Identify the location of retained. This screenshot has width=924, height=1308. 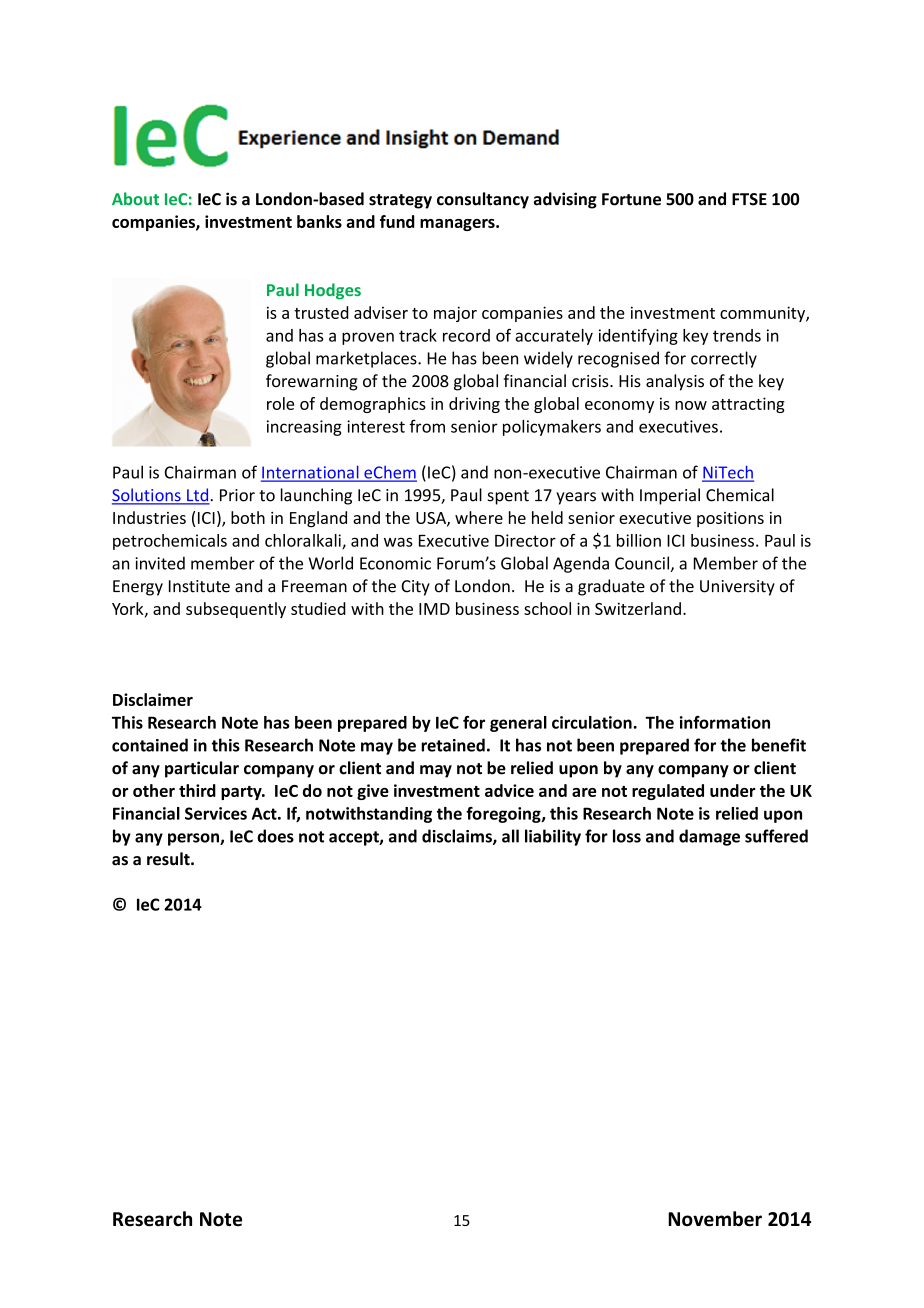
(453, 745).
